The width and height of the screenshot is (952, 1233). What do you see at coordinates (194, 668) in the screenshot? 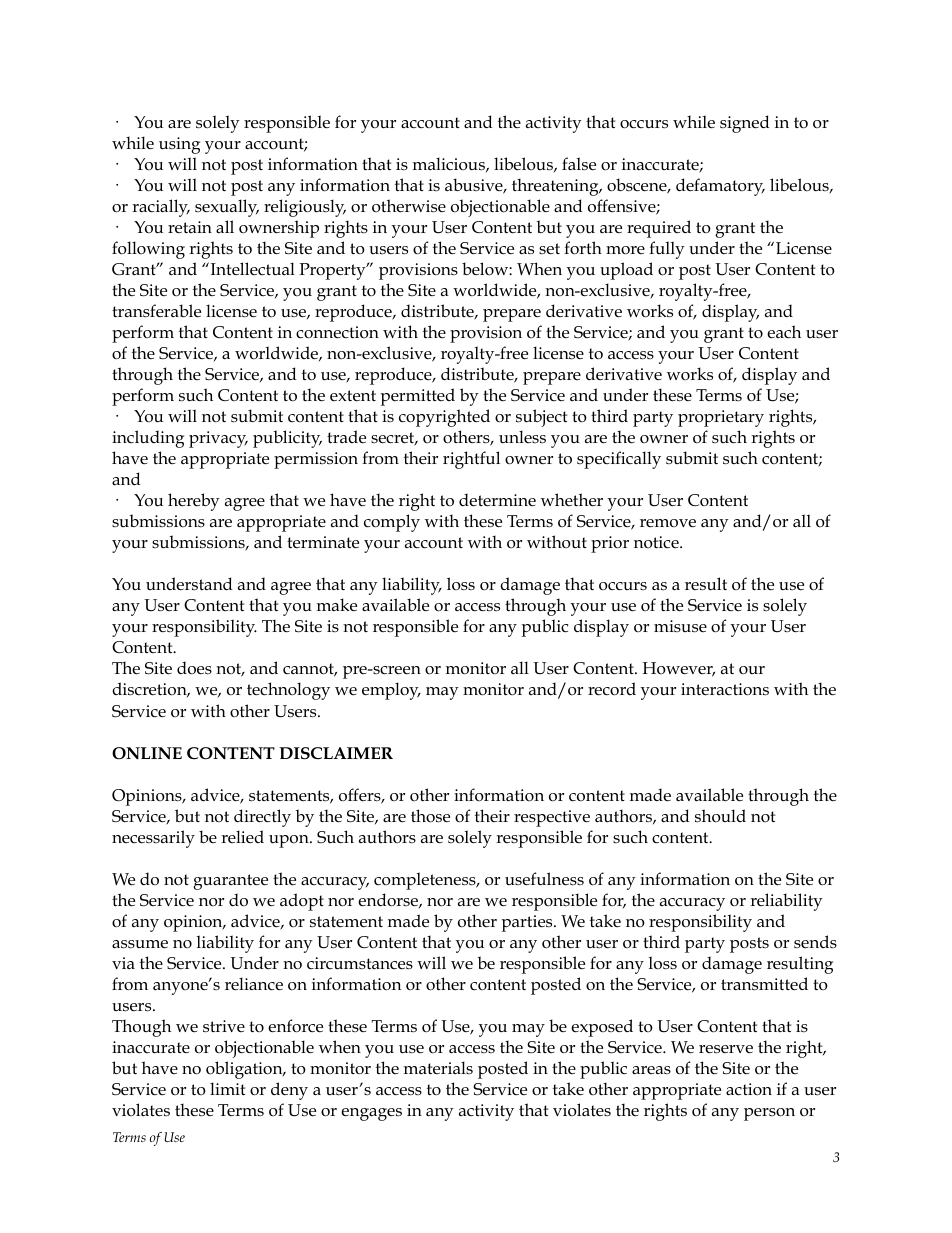
I see `does` at bounding box center [194, 668].
